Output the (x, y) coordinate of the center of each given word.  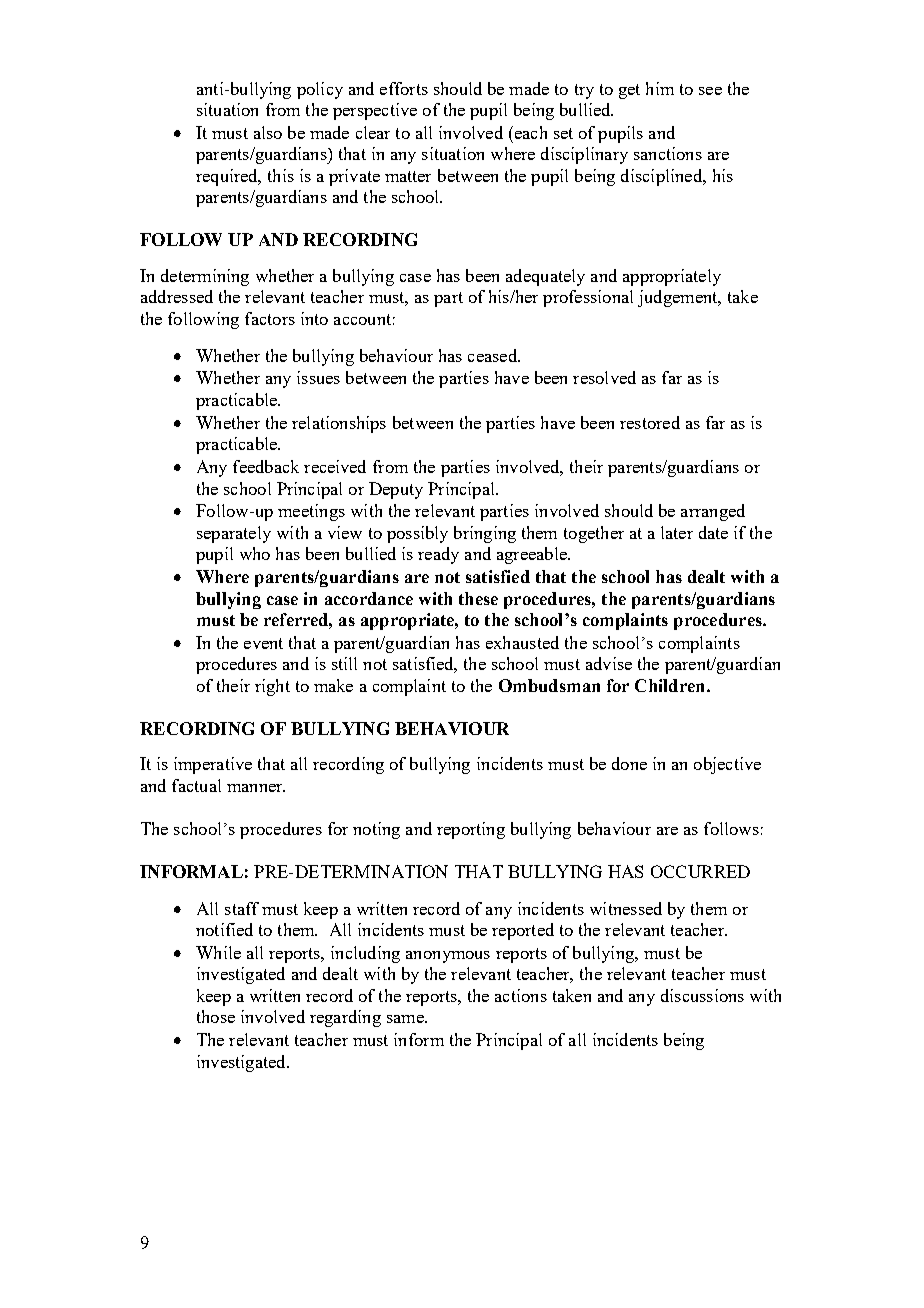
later (677, 532)
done (629, 763)
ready (438, 555)
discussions (702, 995)
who (255, 553)
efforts (404, 88)
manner (256, 788)
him (660, 88)
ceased (493, 355)
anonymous (448, 957)
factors (270, 318)
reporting (471, 830)
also (268, 132)
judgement (679, 298)
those (216, 1016)
